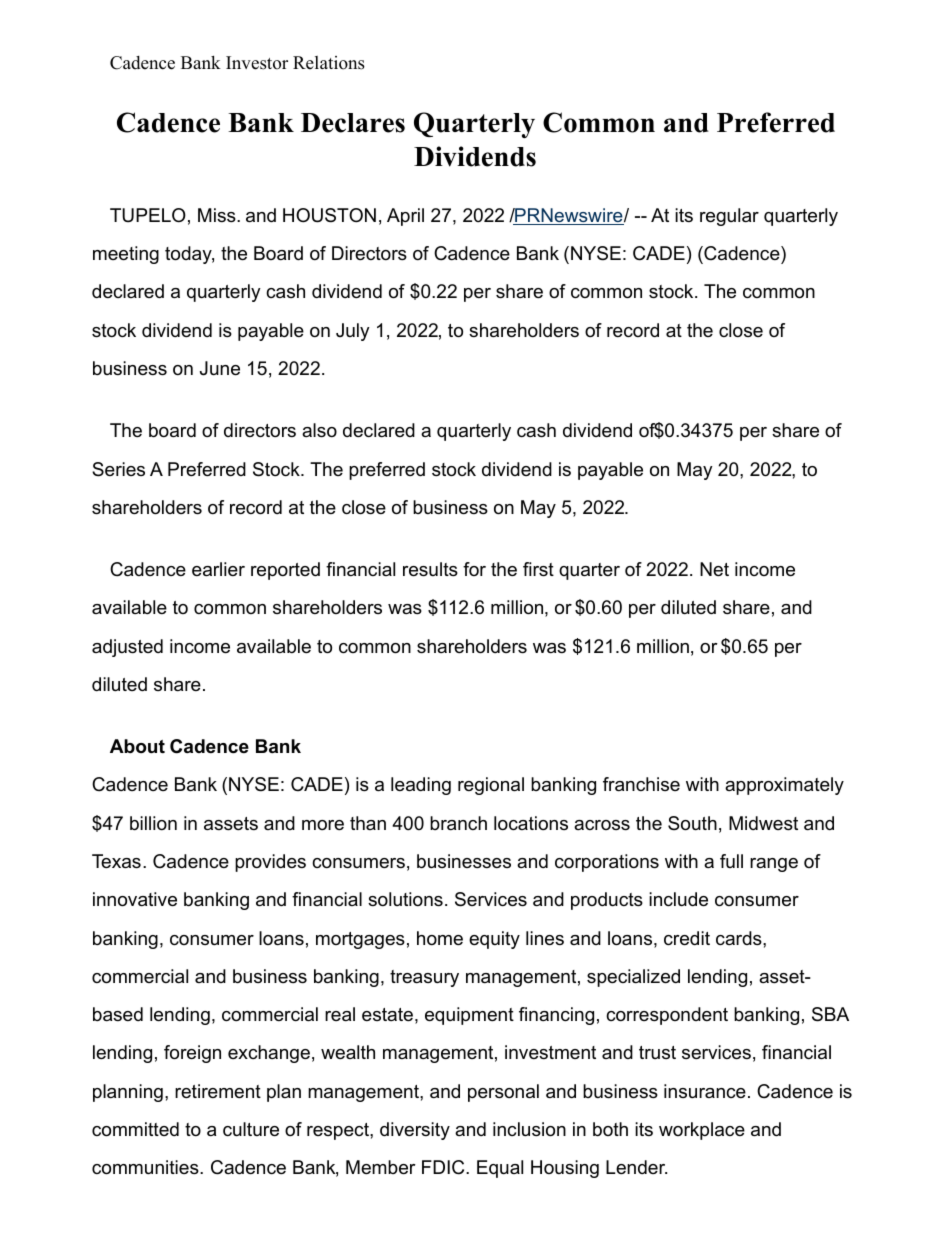 The width and height of the screenshot is (952, 1233). What do you see at coordinates (784, 786) in the screenshot?
I see `approximately` at bounding box center [784, 786].
